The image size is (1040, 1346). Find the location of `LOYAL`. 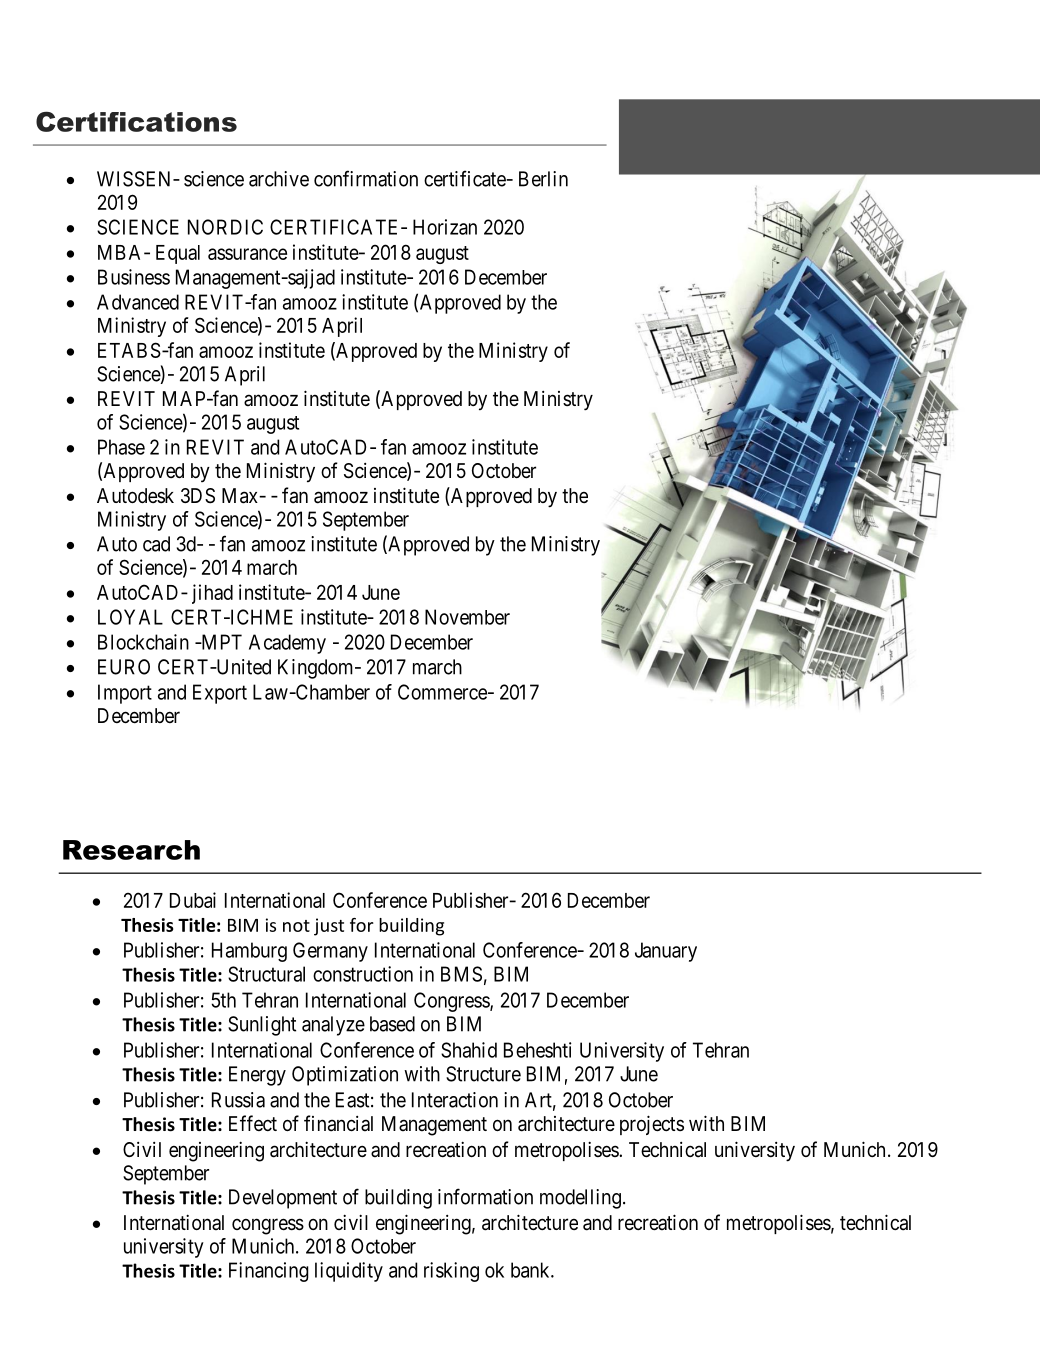

LOYAL is located at coordinates (130, 617).
